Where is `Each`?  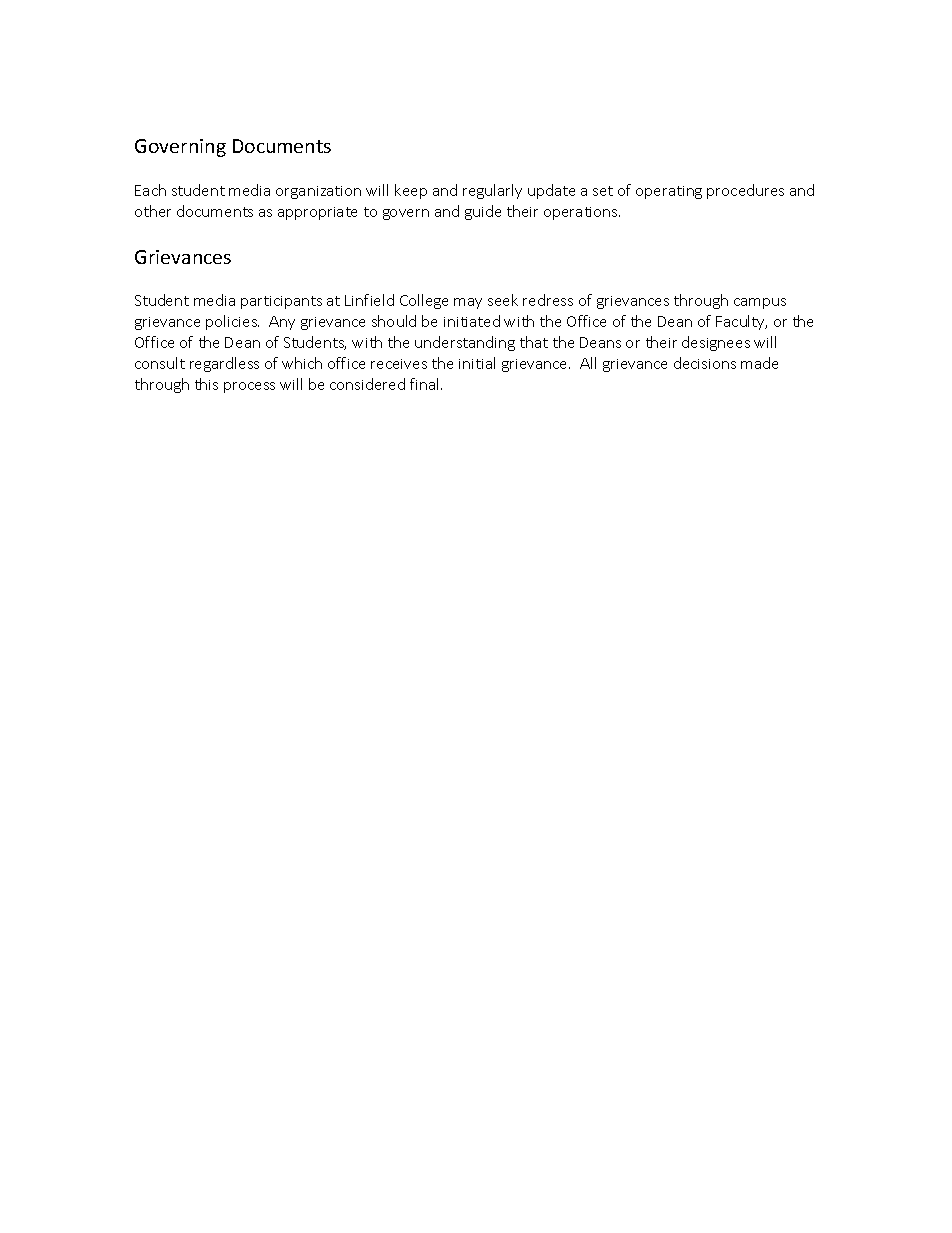
Each is located at coordinates (150, 190).
